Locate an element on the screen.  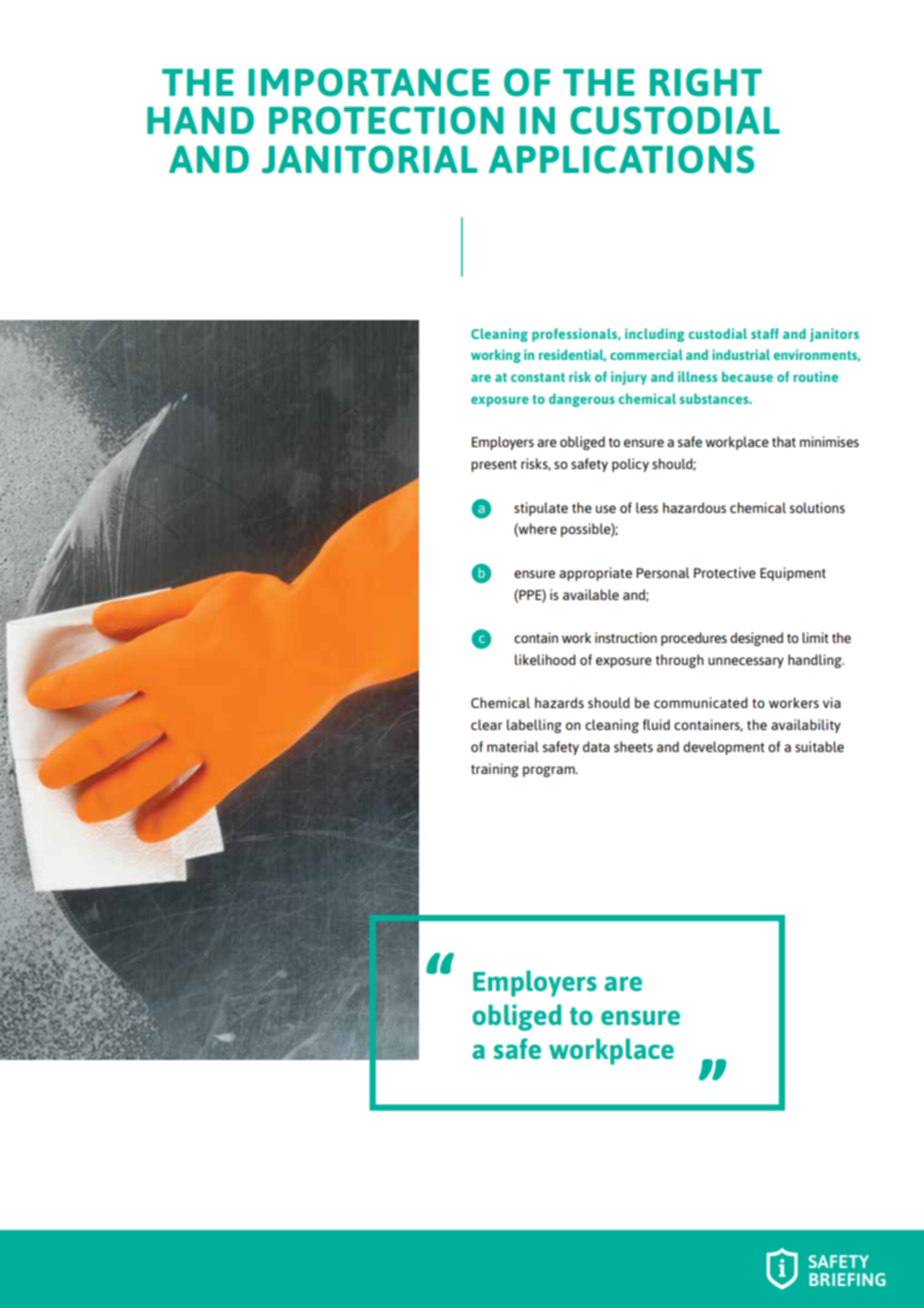
policy is located at coordinates (630, 465).
